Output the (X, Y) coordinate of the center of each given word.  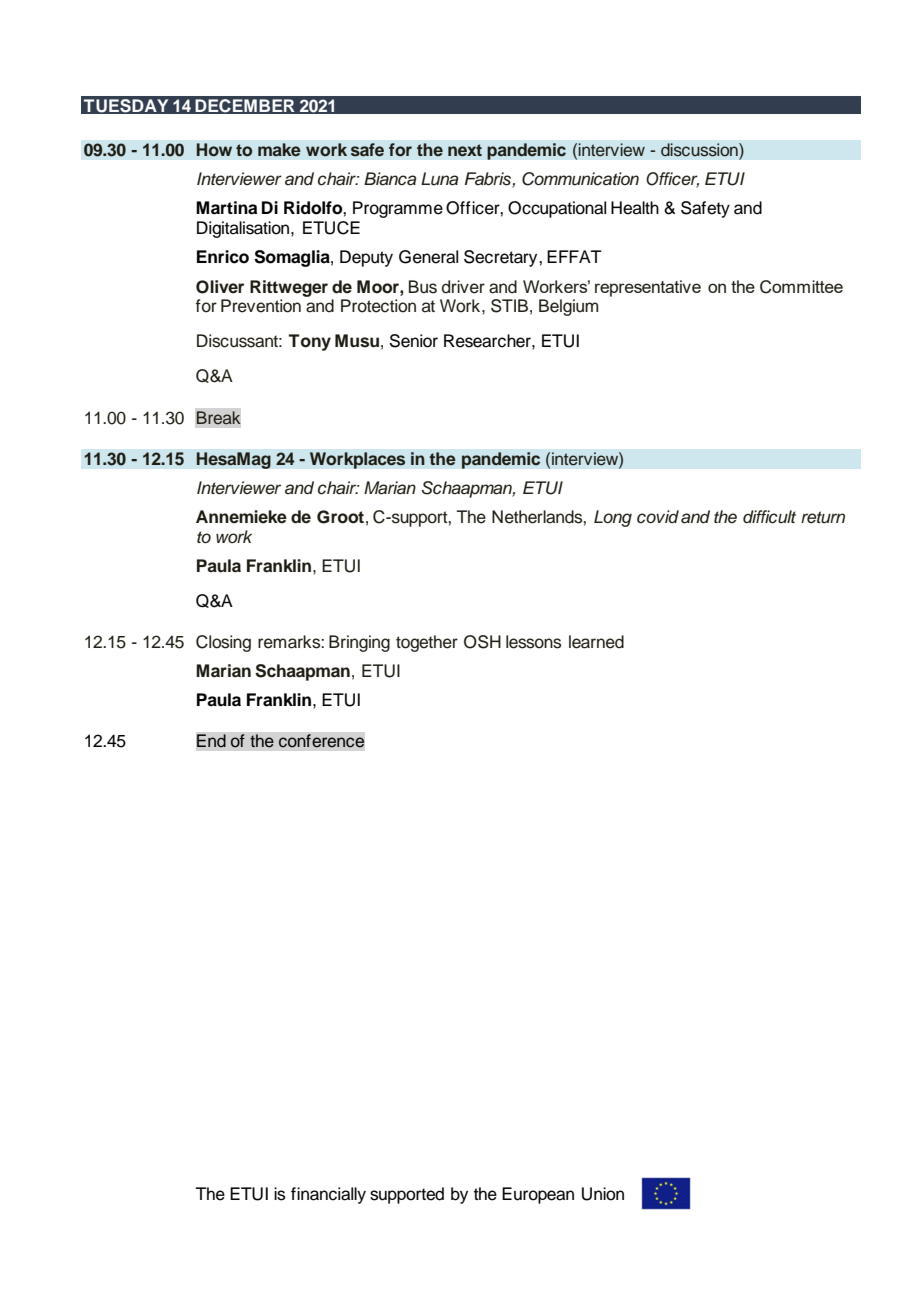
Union (603, 1194)
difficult (769, 517)
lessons (533, 642)
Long (613, 518)
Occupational (557, 209)
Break (218, 418)
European (538, 1195)
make (279, 150)
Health (635, 208)
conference (321, 741)
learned (596, 642)
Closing (223, 643)
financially (328, 1195)
